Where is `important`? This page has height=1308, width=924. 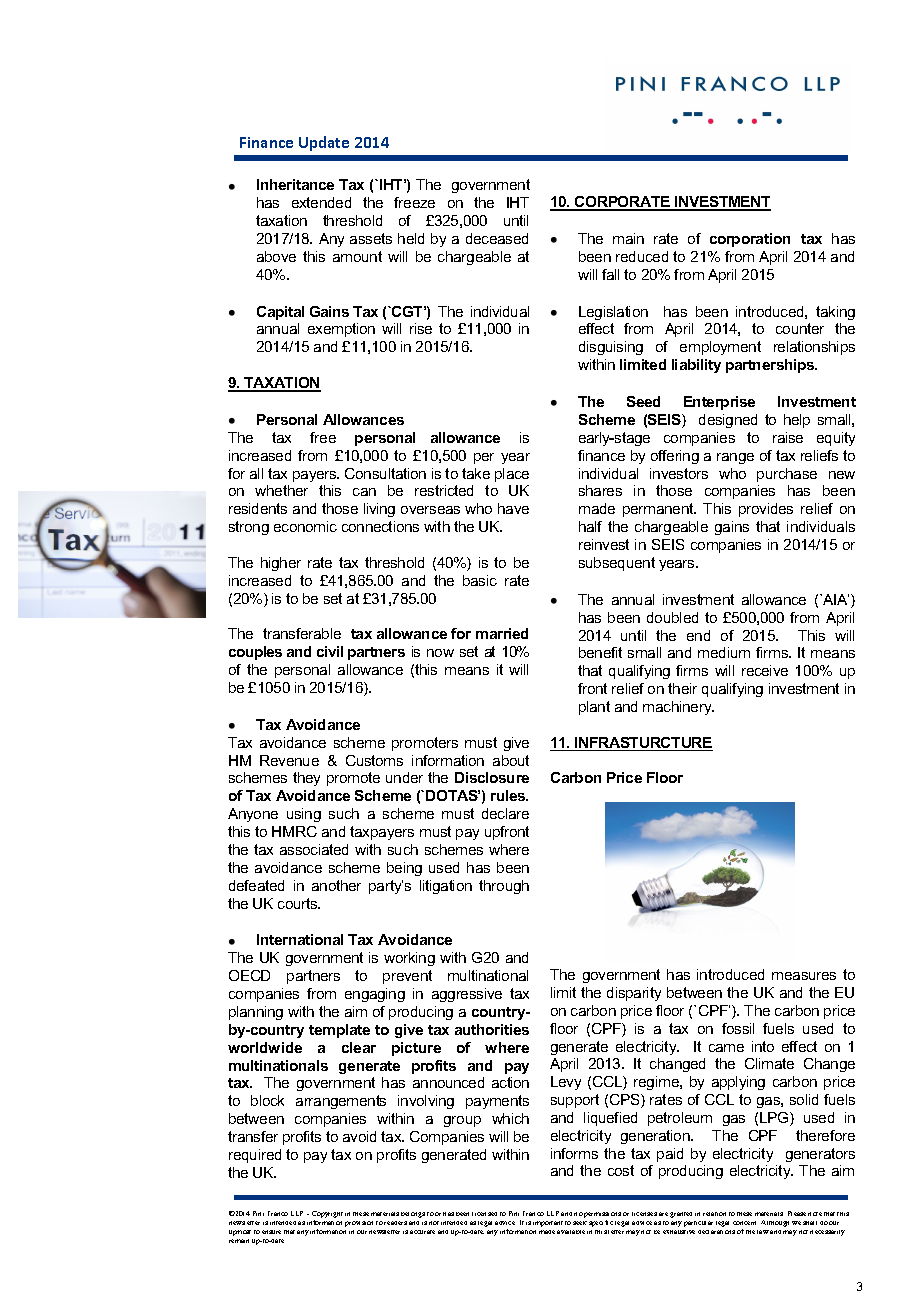 important is located at coordinates (548, 1224).
